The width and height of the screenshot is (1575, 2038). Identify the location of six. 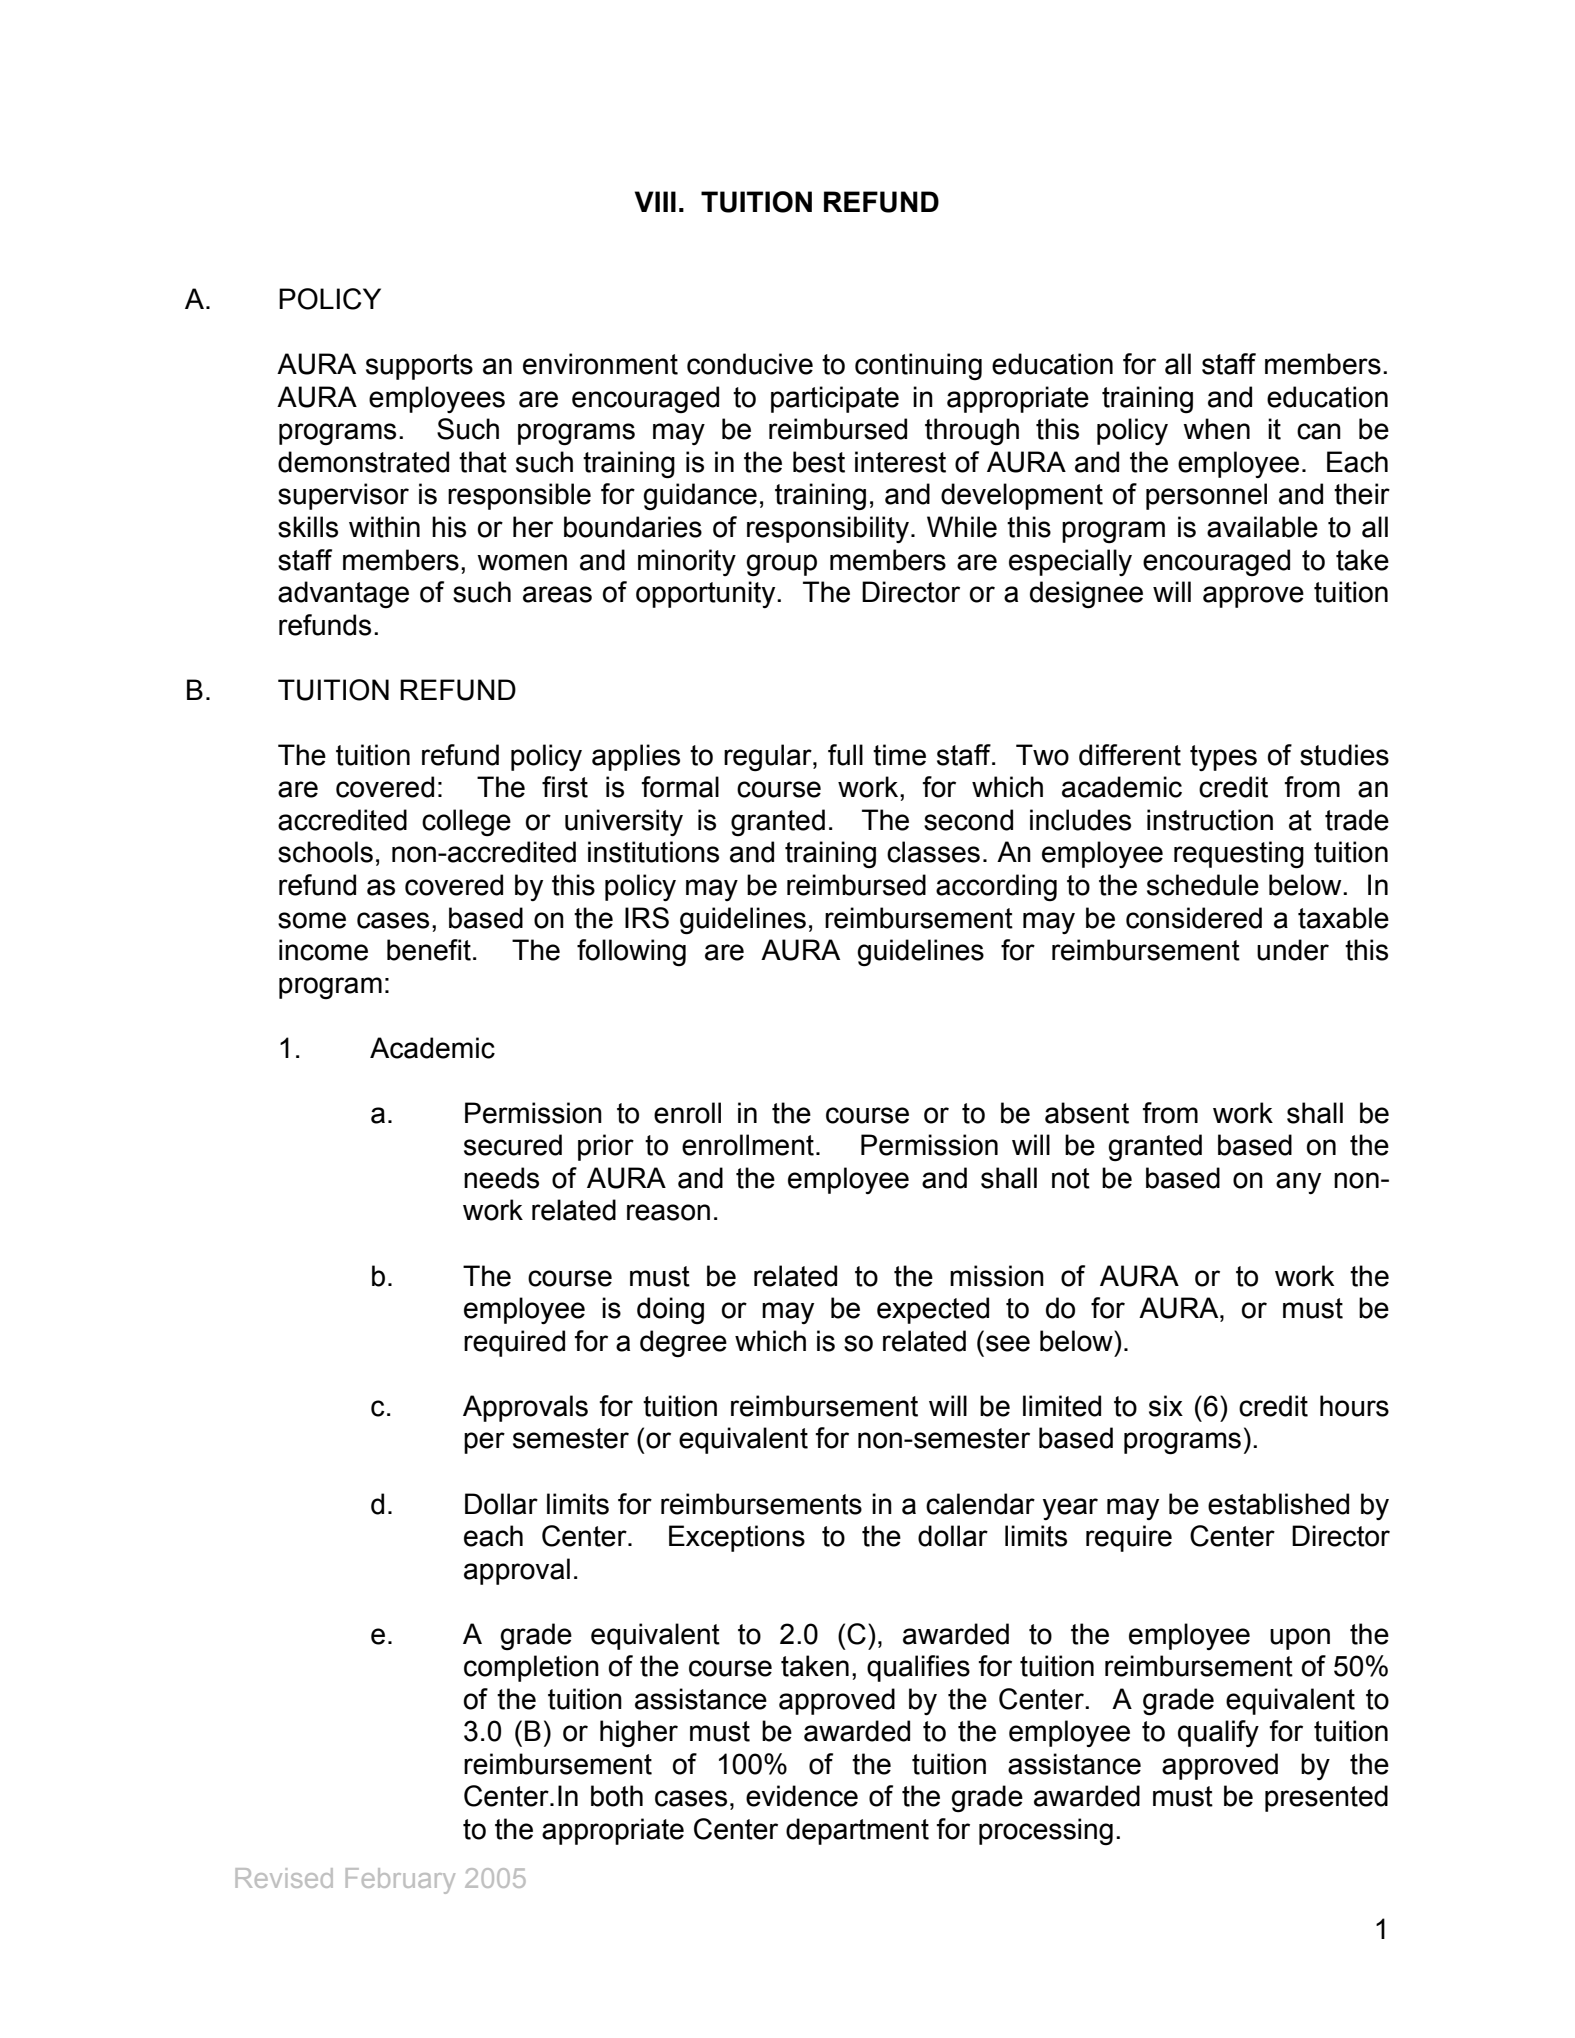
(1166, 1406).
